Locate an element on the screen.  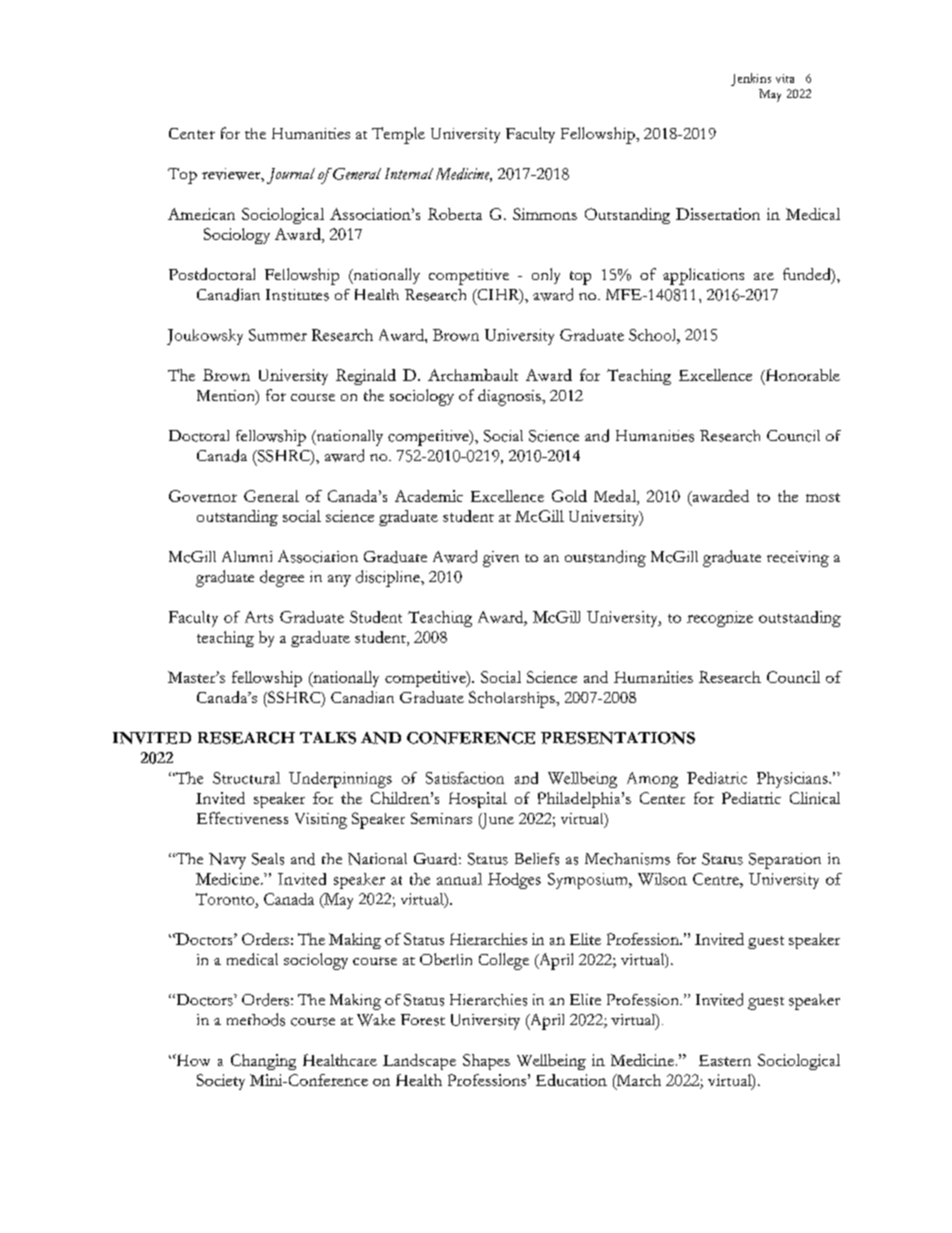
Mention is located at coordinates (227, 397).
